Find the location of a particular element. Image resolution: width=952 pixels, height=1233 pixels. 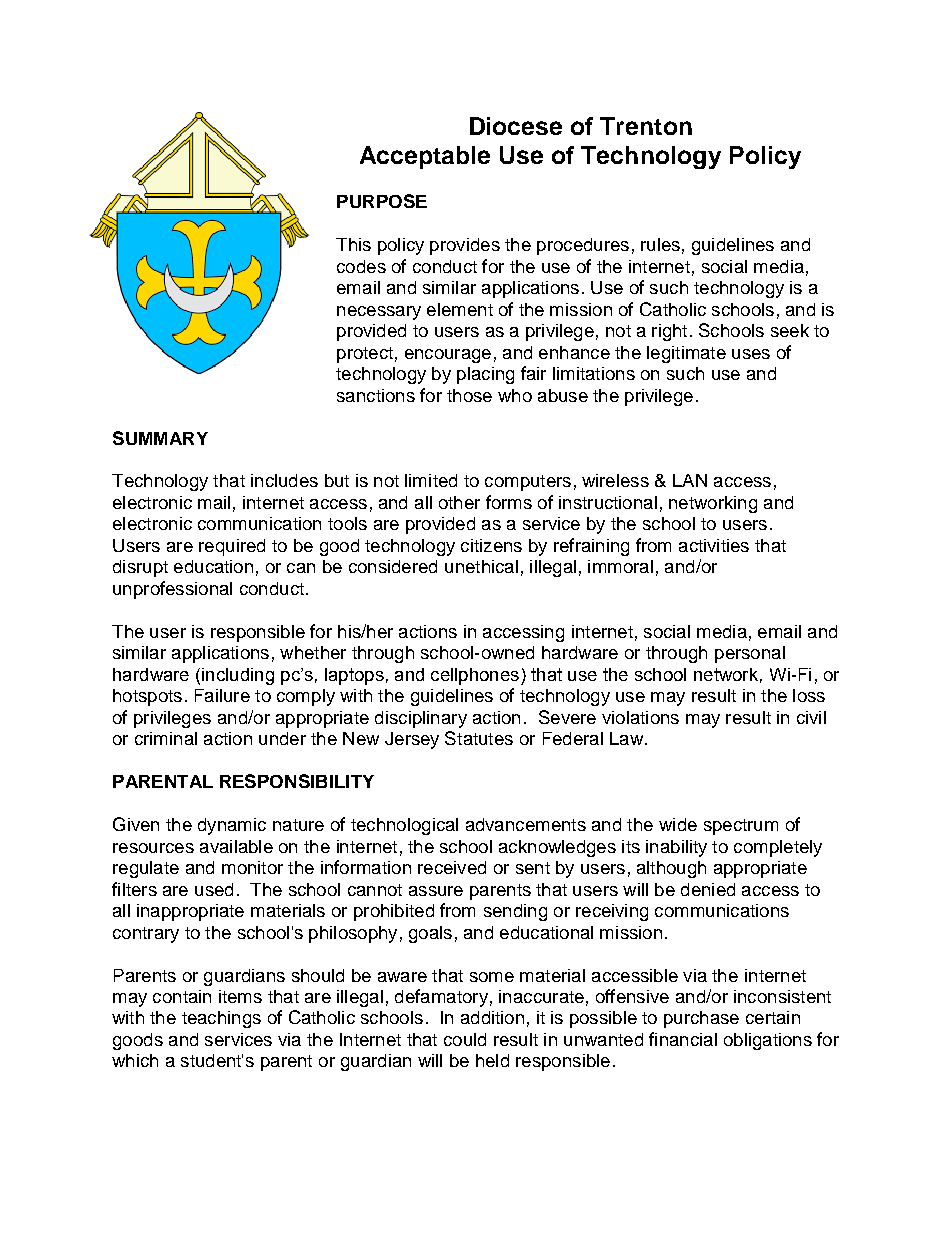

Trenton is located at coordinates (646, 126).
